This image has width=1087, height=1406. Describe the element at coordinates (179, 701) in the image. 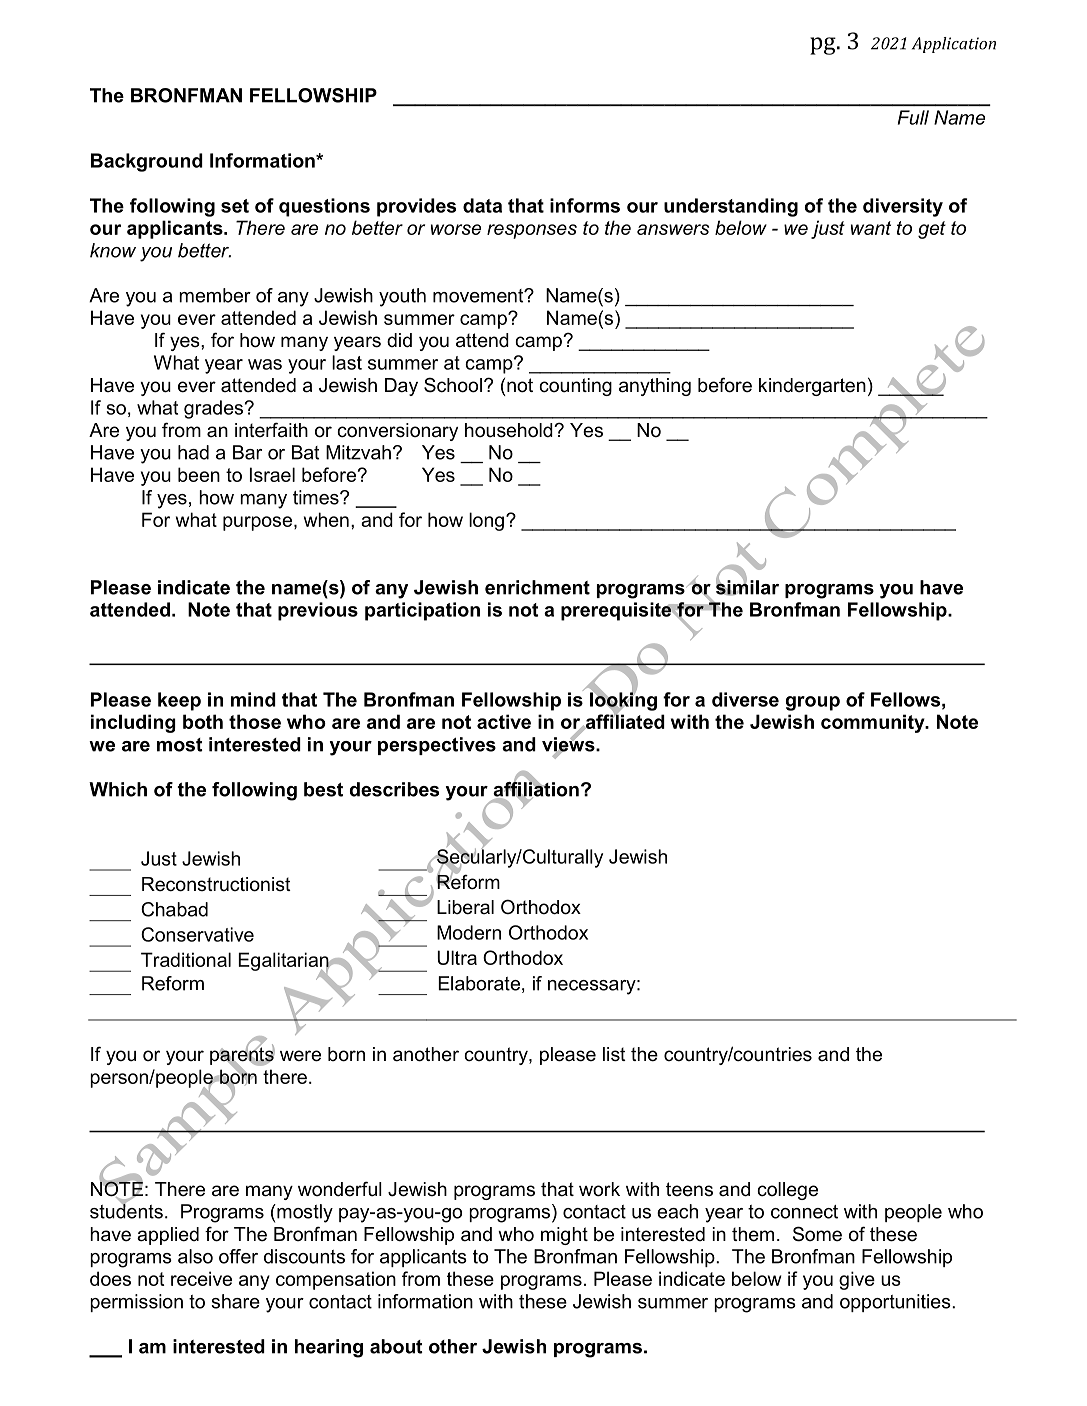

I see `keep` at that location.
